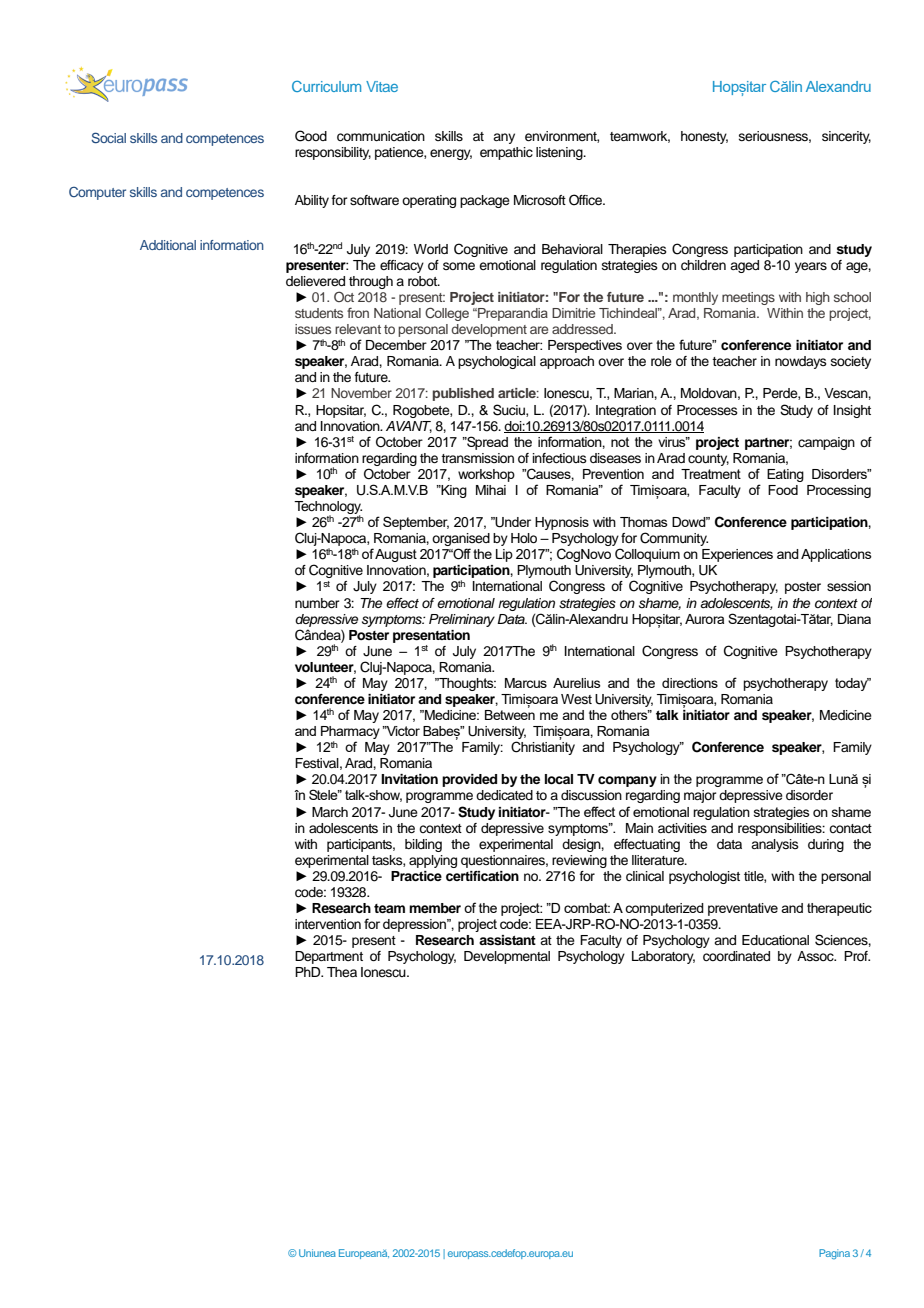 The image size is (924, 1308). What do you see at coordinates (108, 137) in the page?
I see `Social` at bounding box center [108, 137].
